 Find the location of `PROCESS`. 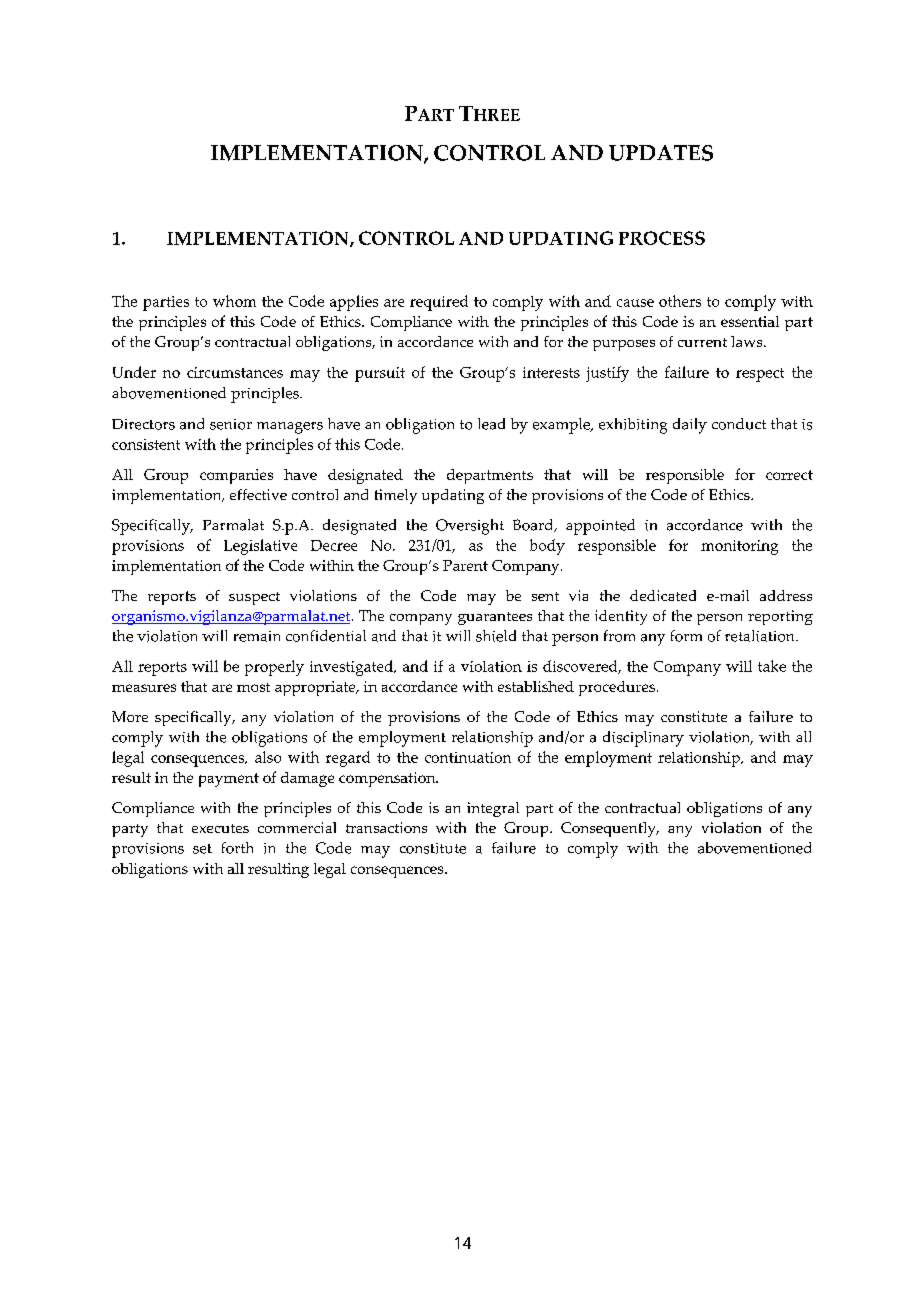

PROCESS is located at coordinates (662, 238).
